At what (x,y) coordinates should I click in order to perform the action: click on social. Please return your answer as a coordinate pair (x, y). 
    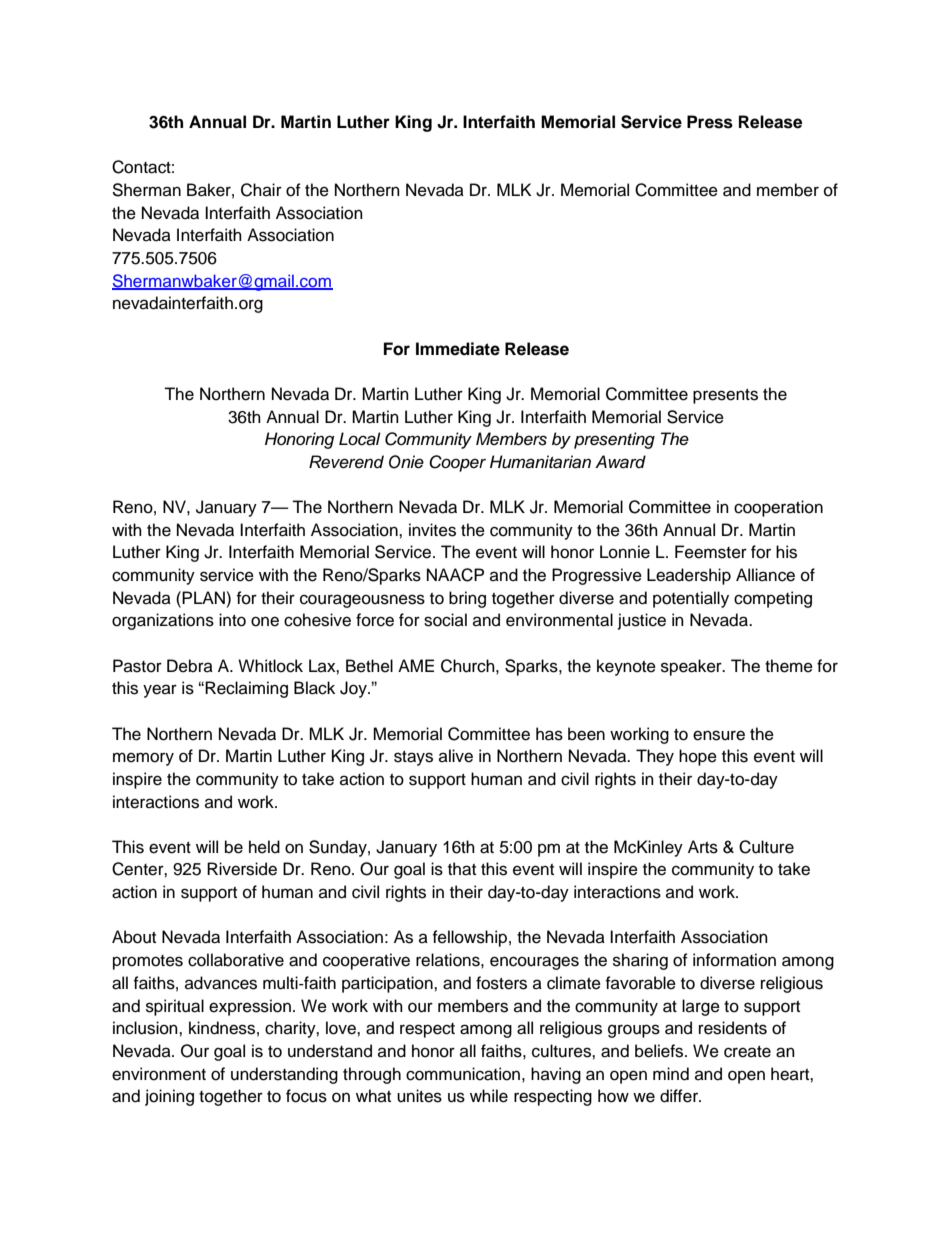
    Looking at the image, I should click on (445, 620).
